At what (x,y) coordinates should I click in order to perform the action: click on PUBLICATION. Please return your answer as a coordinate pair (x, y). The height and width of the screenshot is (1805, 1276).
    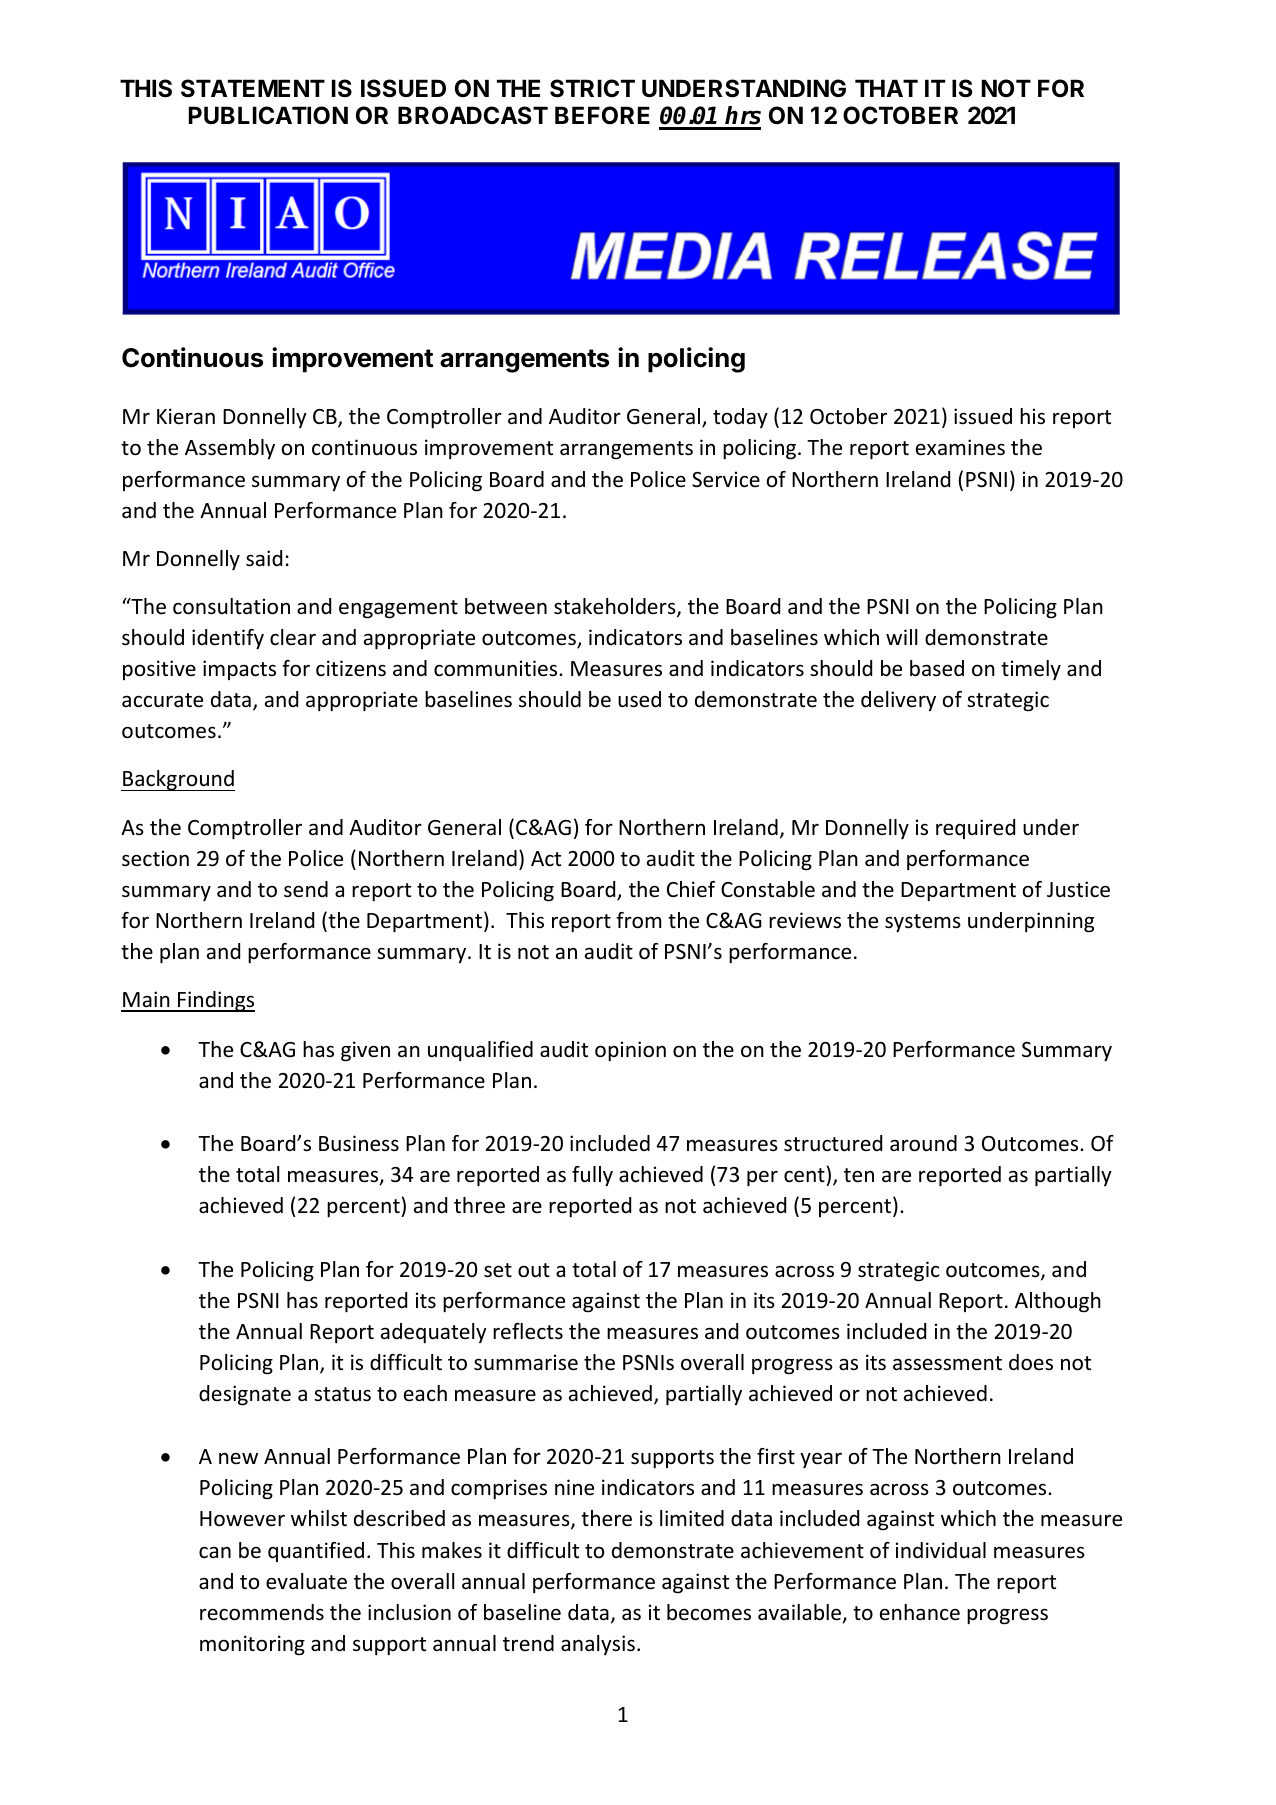
    Looking at the image, I should click on (268, 115).
